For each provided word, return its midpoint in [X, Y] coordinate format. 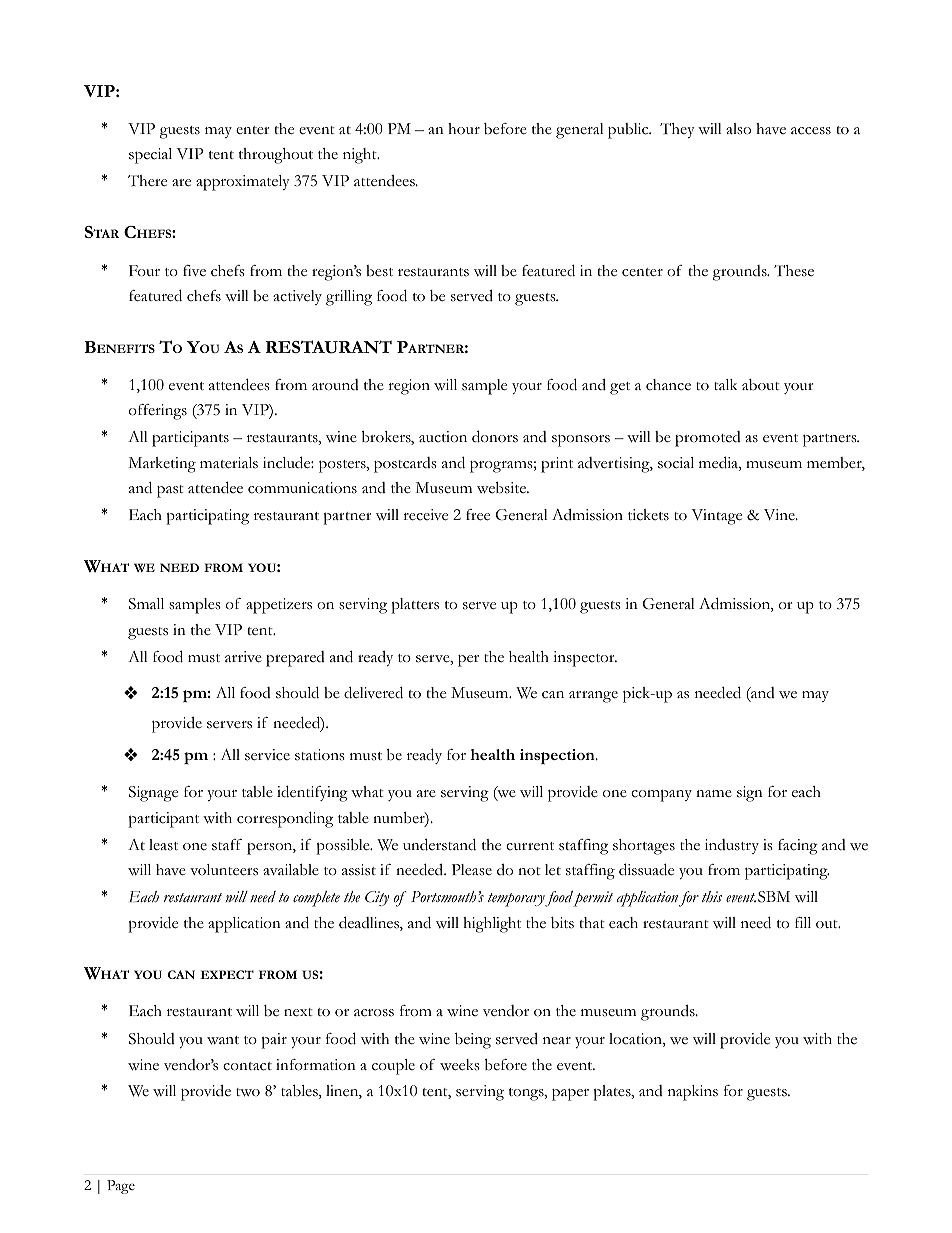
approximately [243, 183]
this [712, 896]
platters [415, 606]
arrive [243, 657]
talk [725, 384]
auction [443, 437]
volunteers [224, 870]
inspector [585, 659]
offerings [158, 412]
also [738, 129]
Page [121, 1187]
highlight [492, 925]
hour [464, 128]
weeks [460, 1065]
